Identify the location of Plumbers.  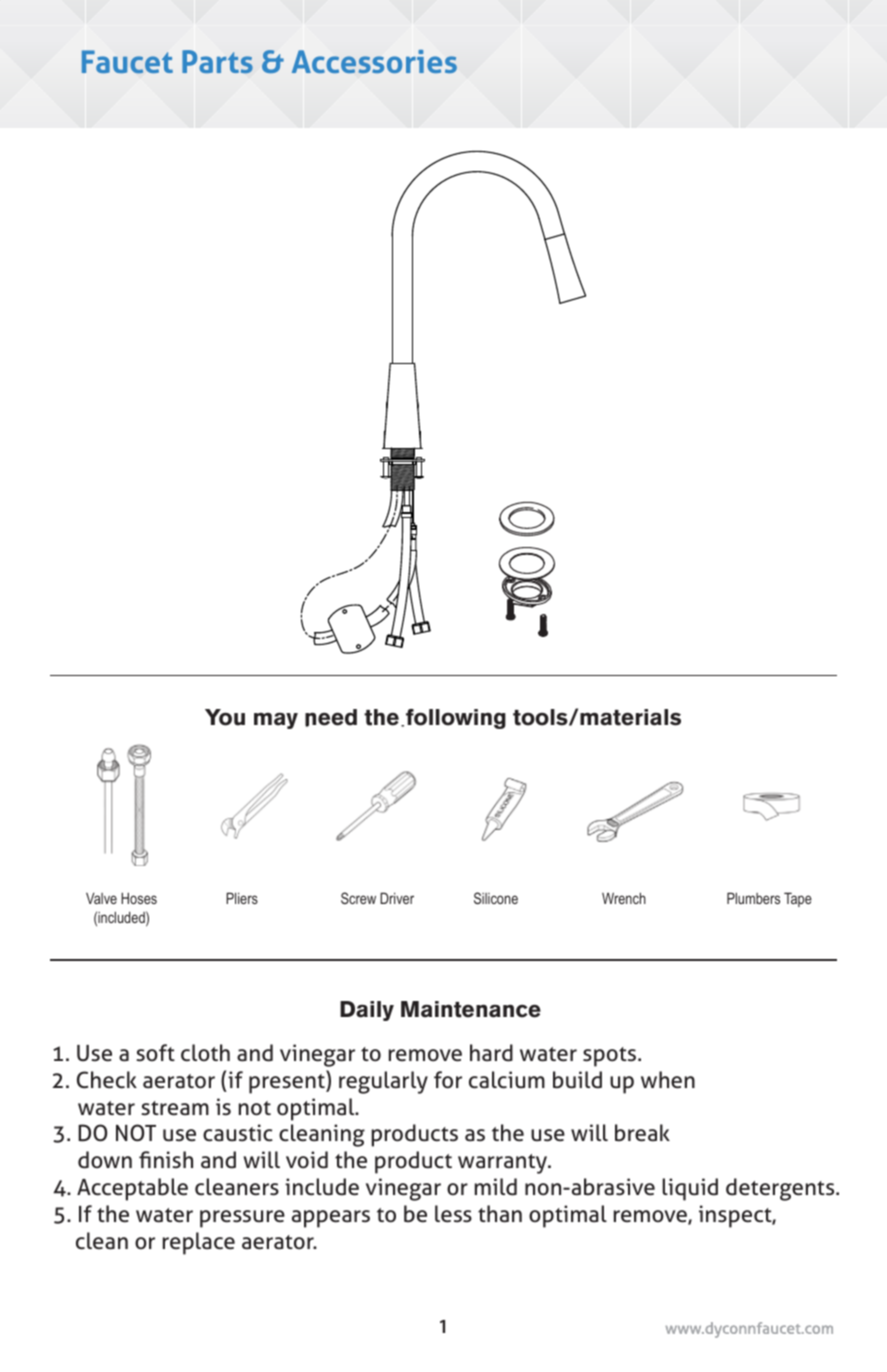
(753, 898).
